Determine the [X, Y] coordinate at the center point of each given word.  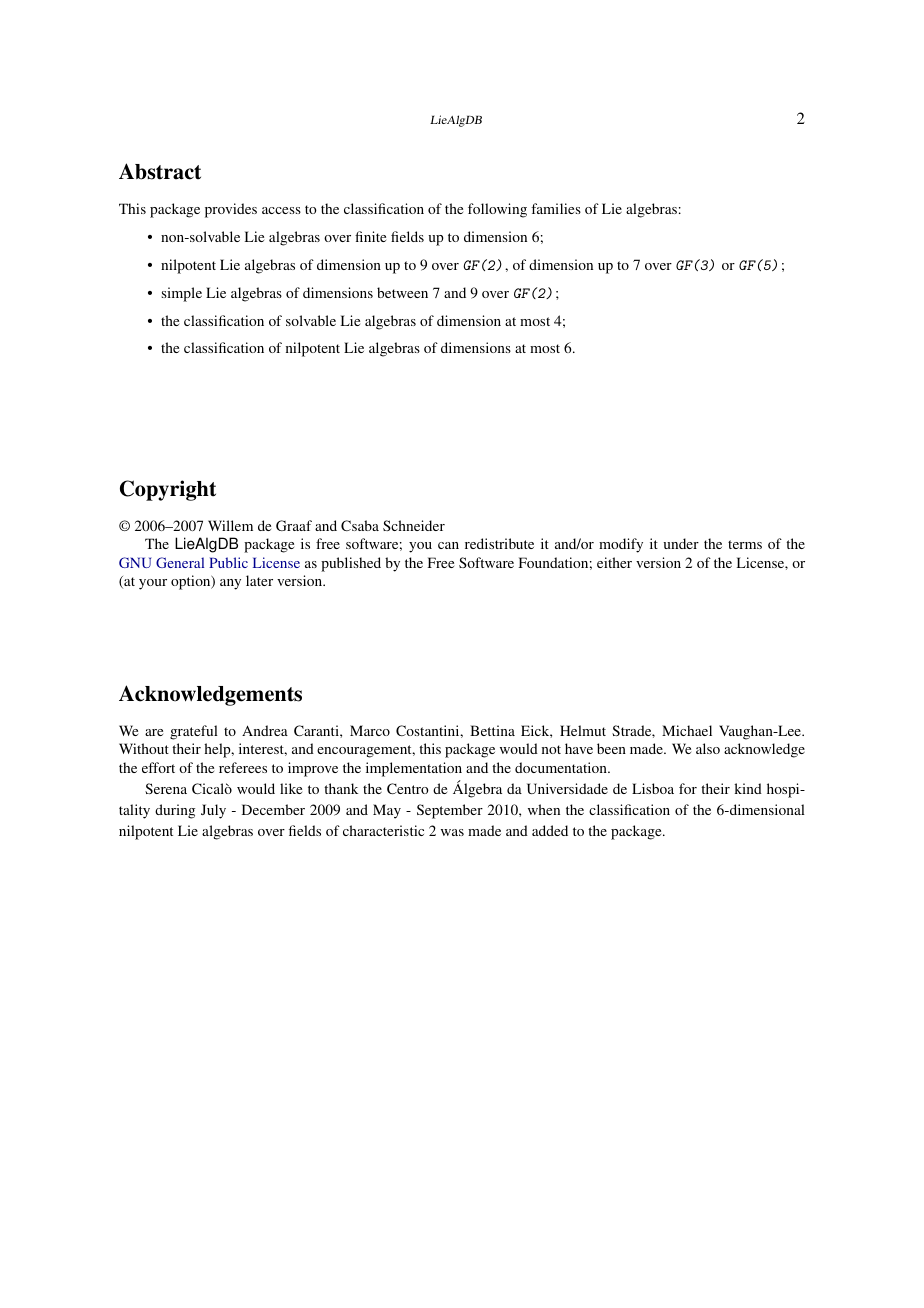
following [497, 210]
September [450, 811]
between [402, 292]
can [448, 545]
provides [231, 210]
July [213, 811]
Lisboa [653, 788]
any [230, 584]
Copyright [168, 490]
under [681, 543]
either [614, 562]
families [556, 208]
